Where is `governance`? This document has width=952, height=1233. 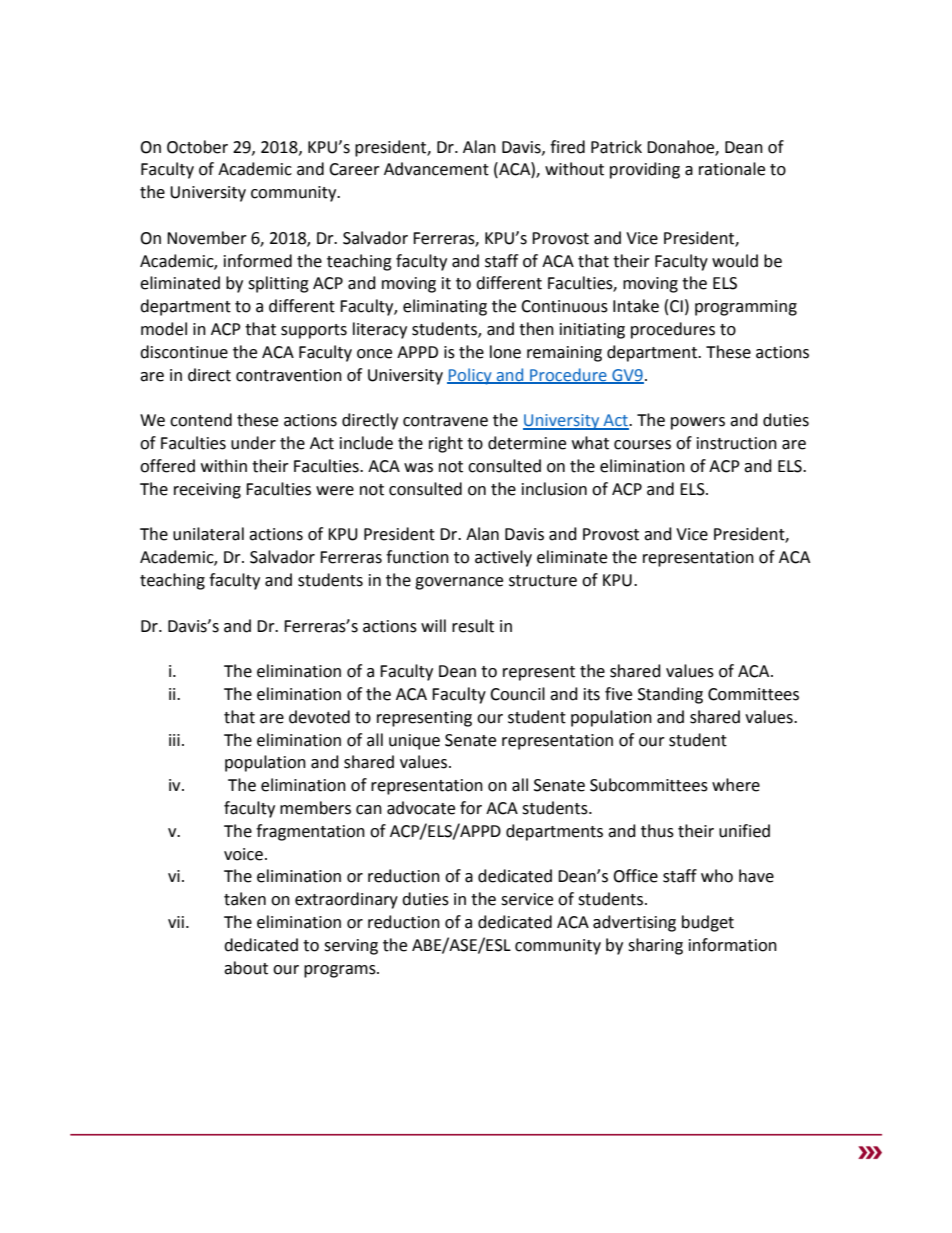
governance is located at coordinates (459, 583).
